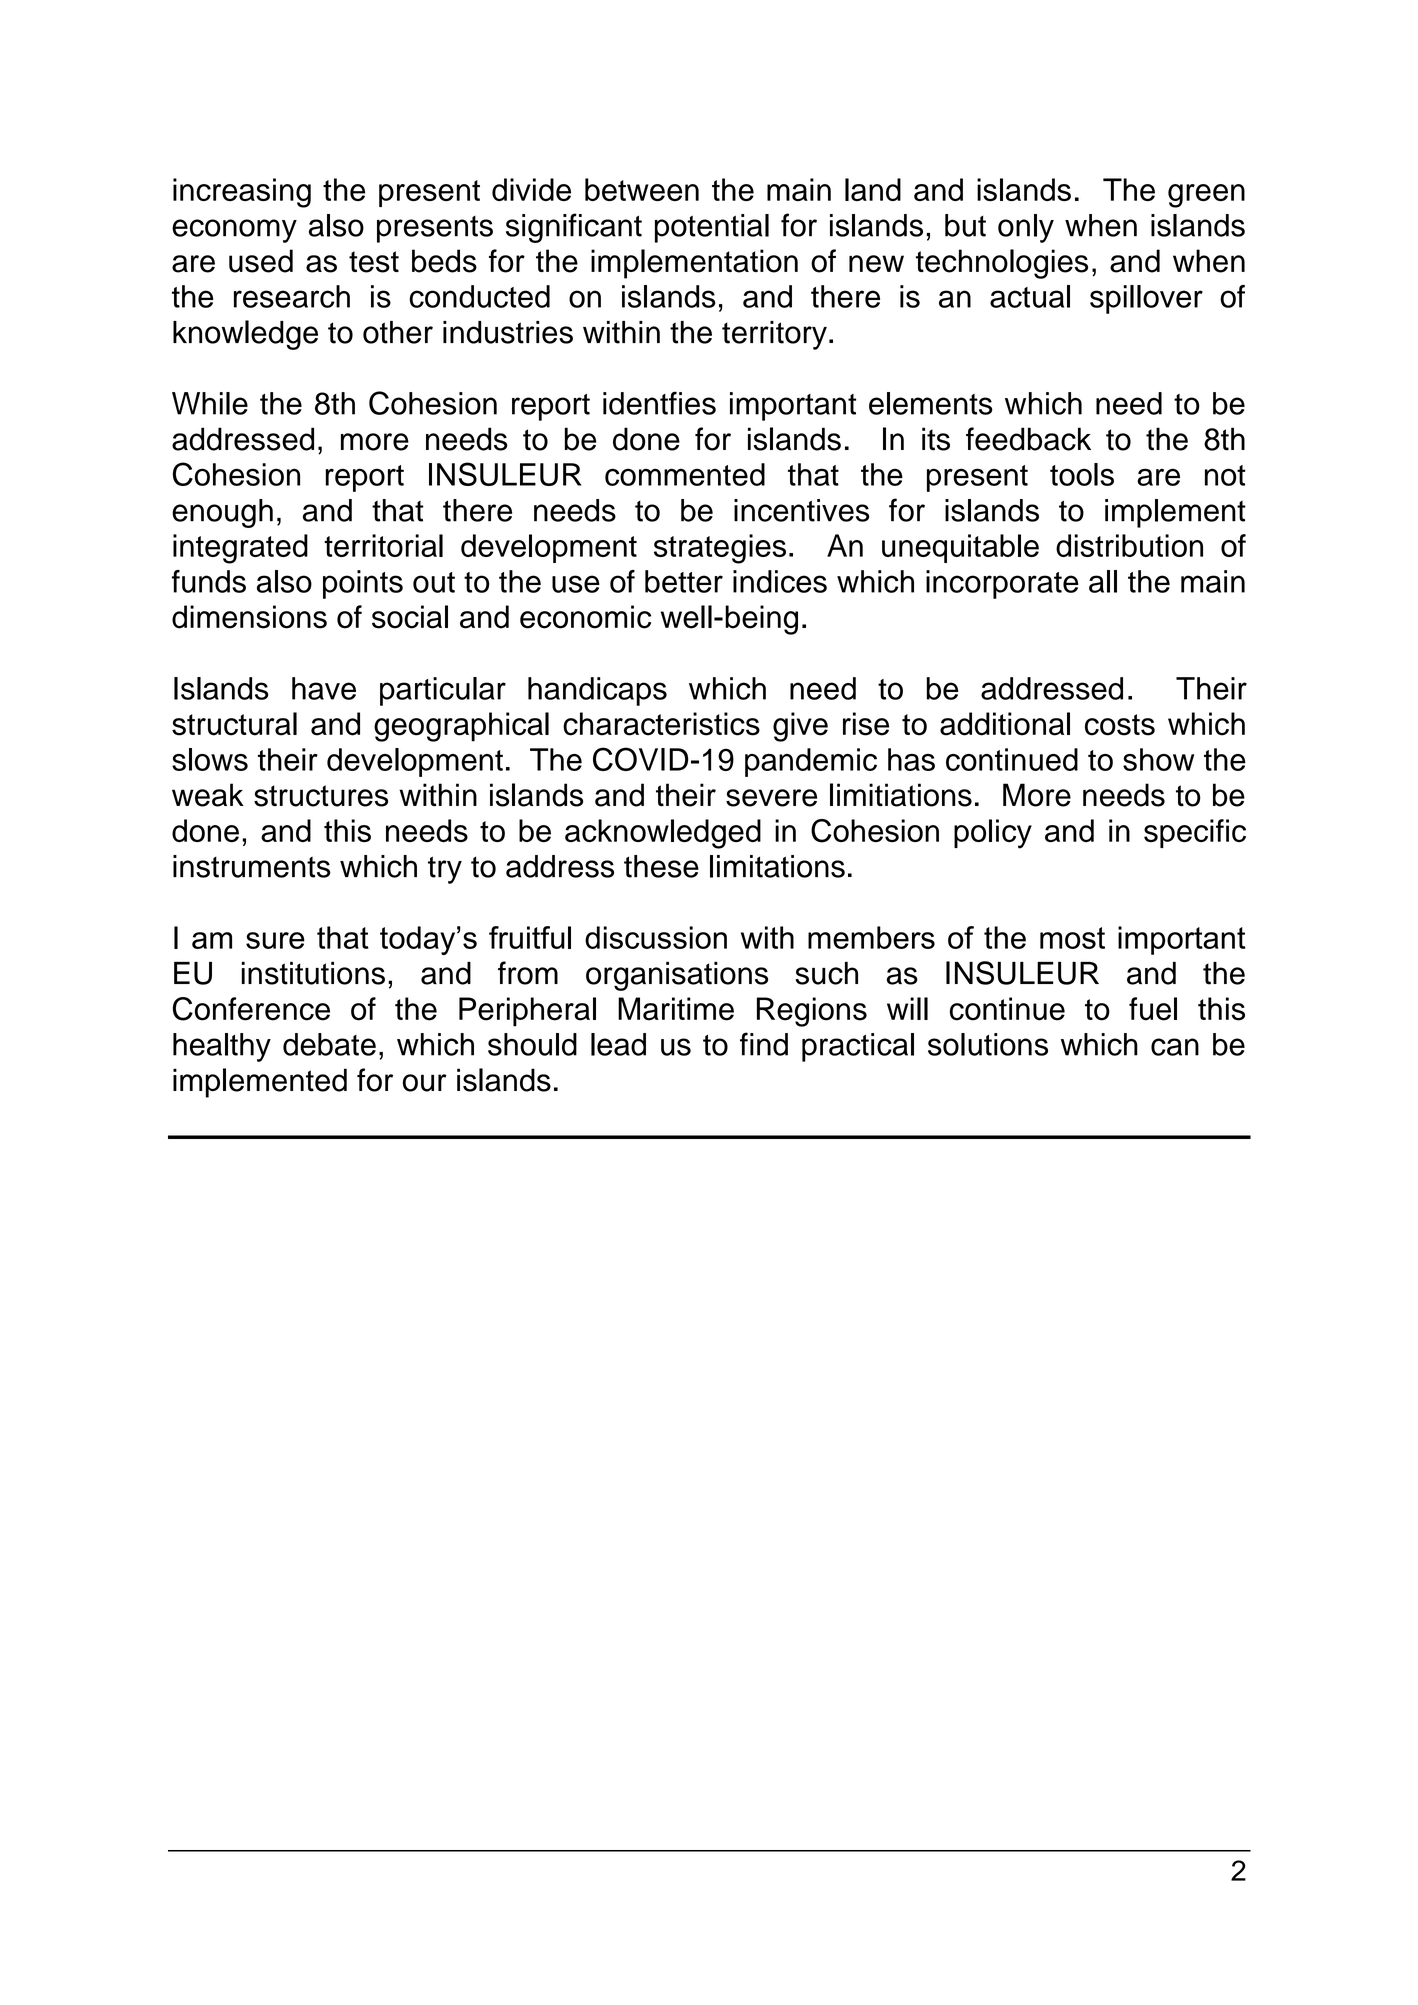  Describe the element at coordinates (321, 796) in the screenshot. I see `structures` at that location.
